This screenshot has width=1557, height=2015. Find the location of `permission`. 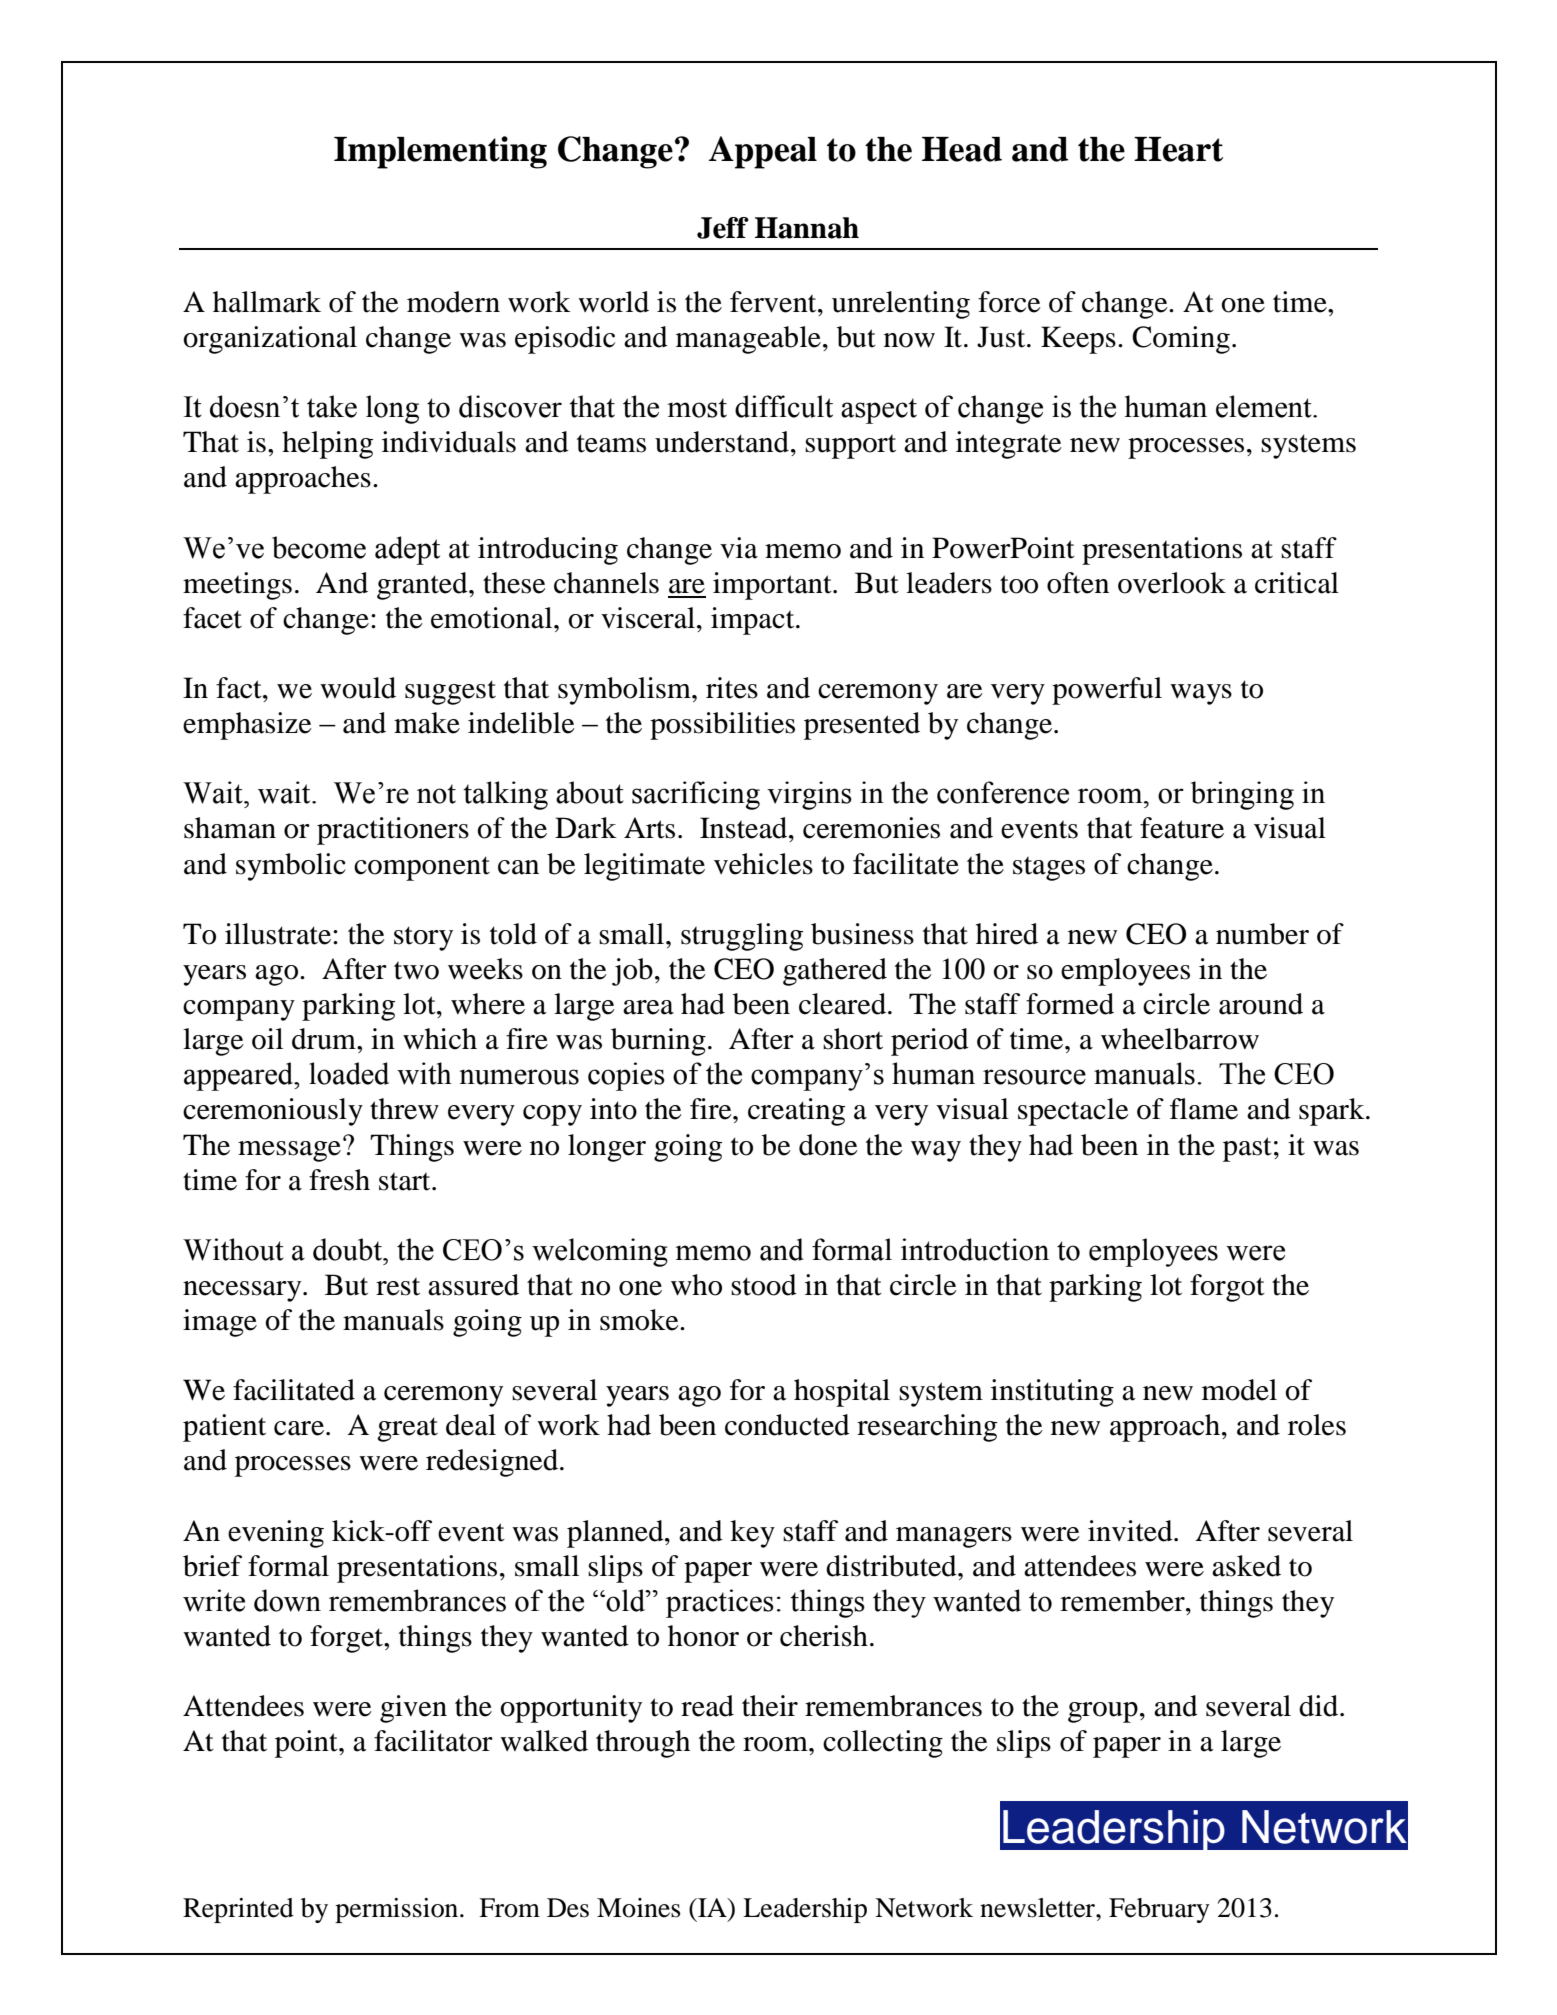

permission is located at coordinates (398, 1910).
